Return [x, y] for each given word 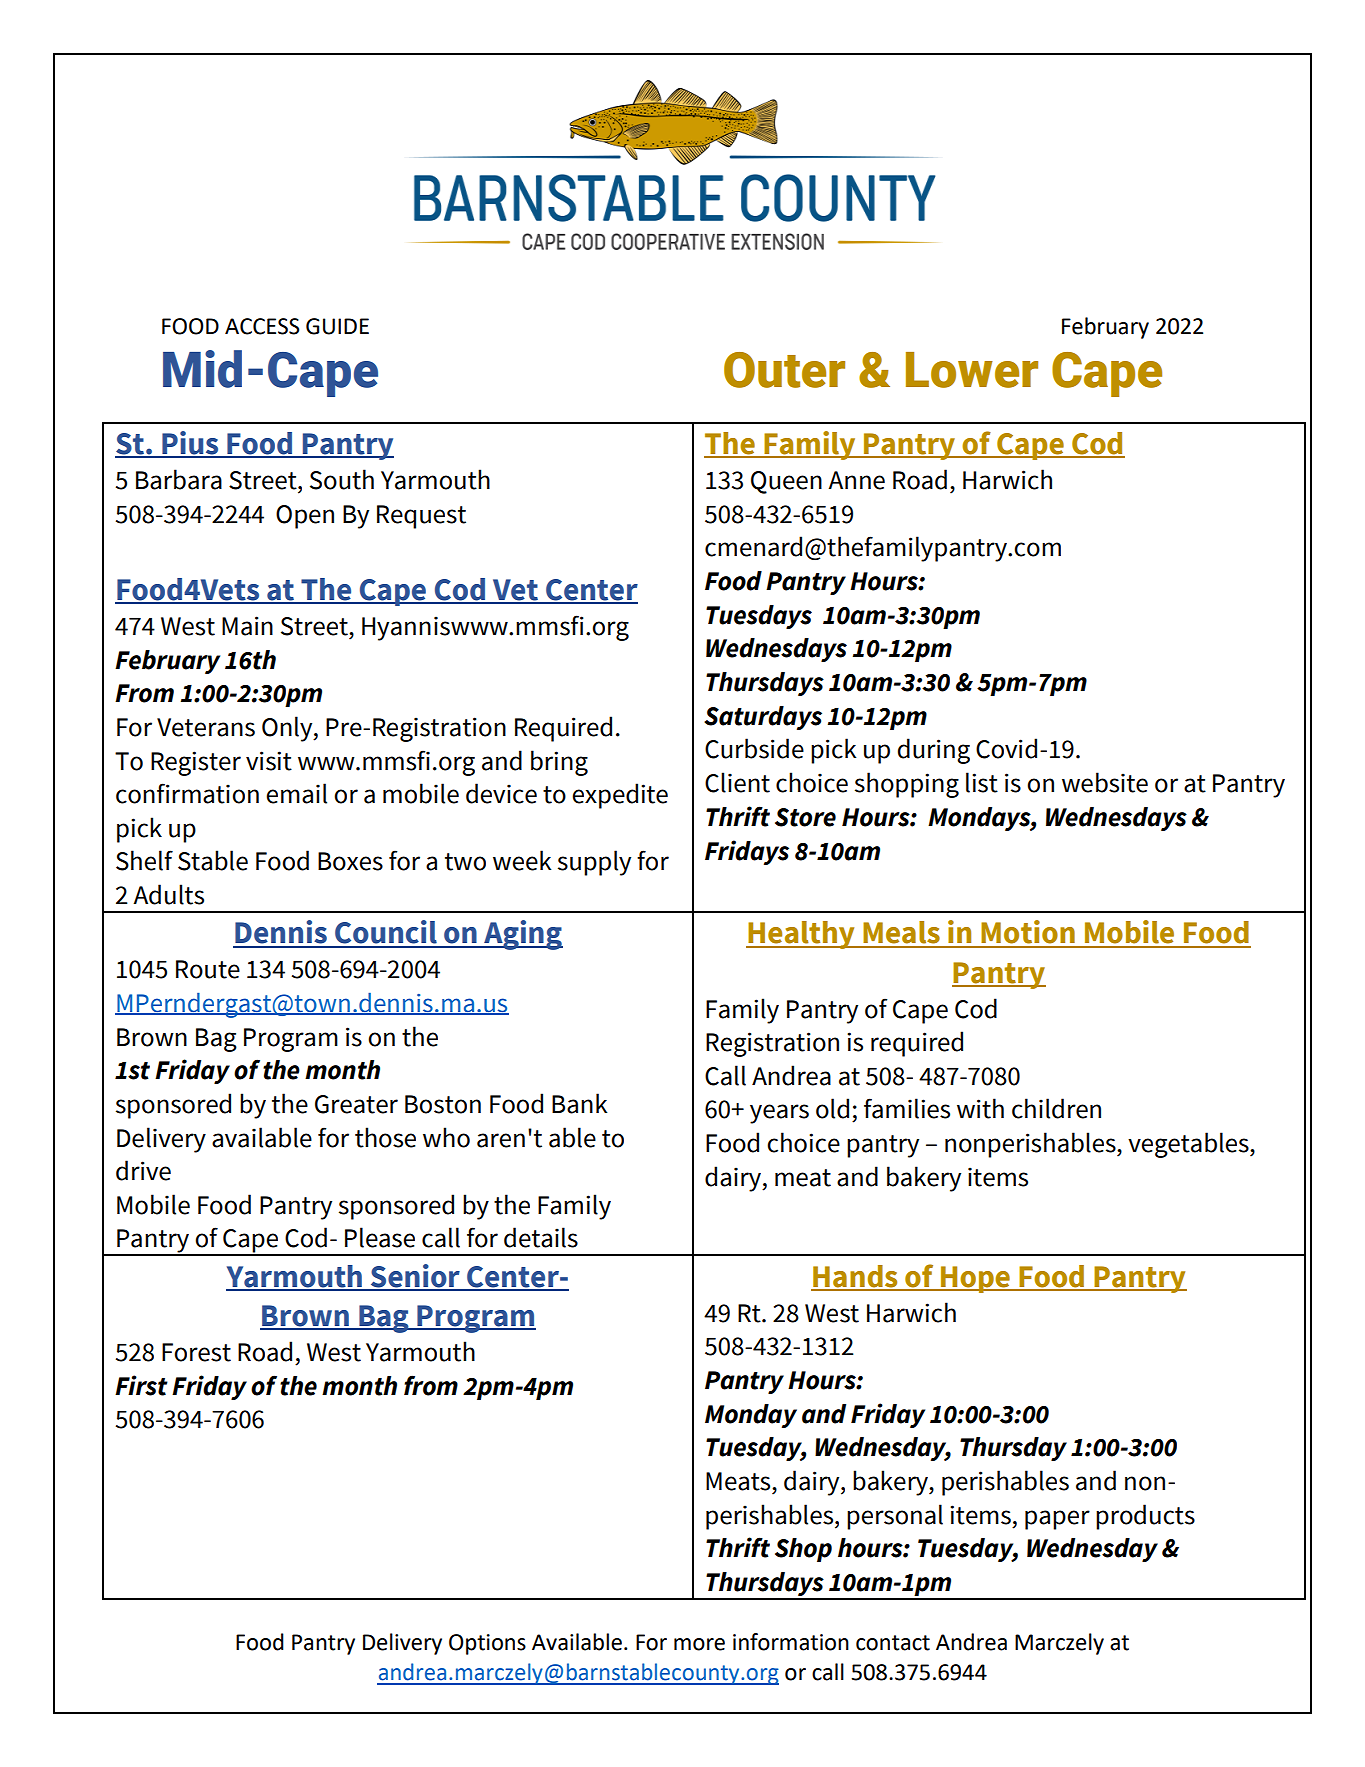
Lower [972, 370]
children [1056, 1108]
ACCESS [262, 326]
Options [487, 1644]
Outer [784, 370]
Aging [522, 935]
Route [208, 969]
